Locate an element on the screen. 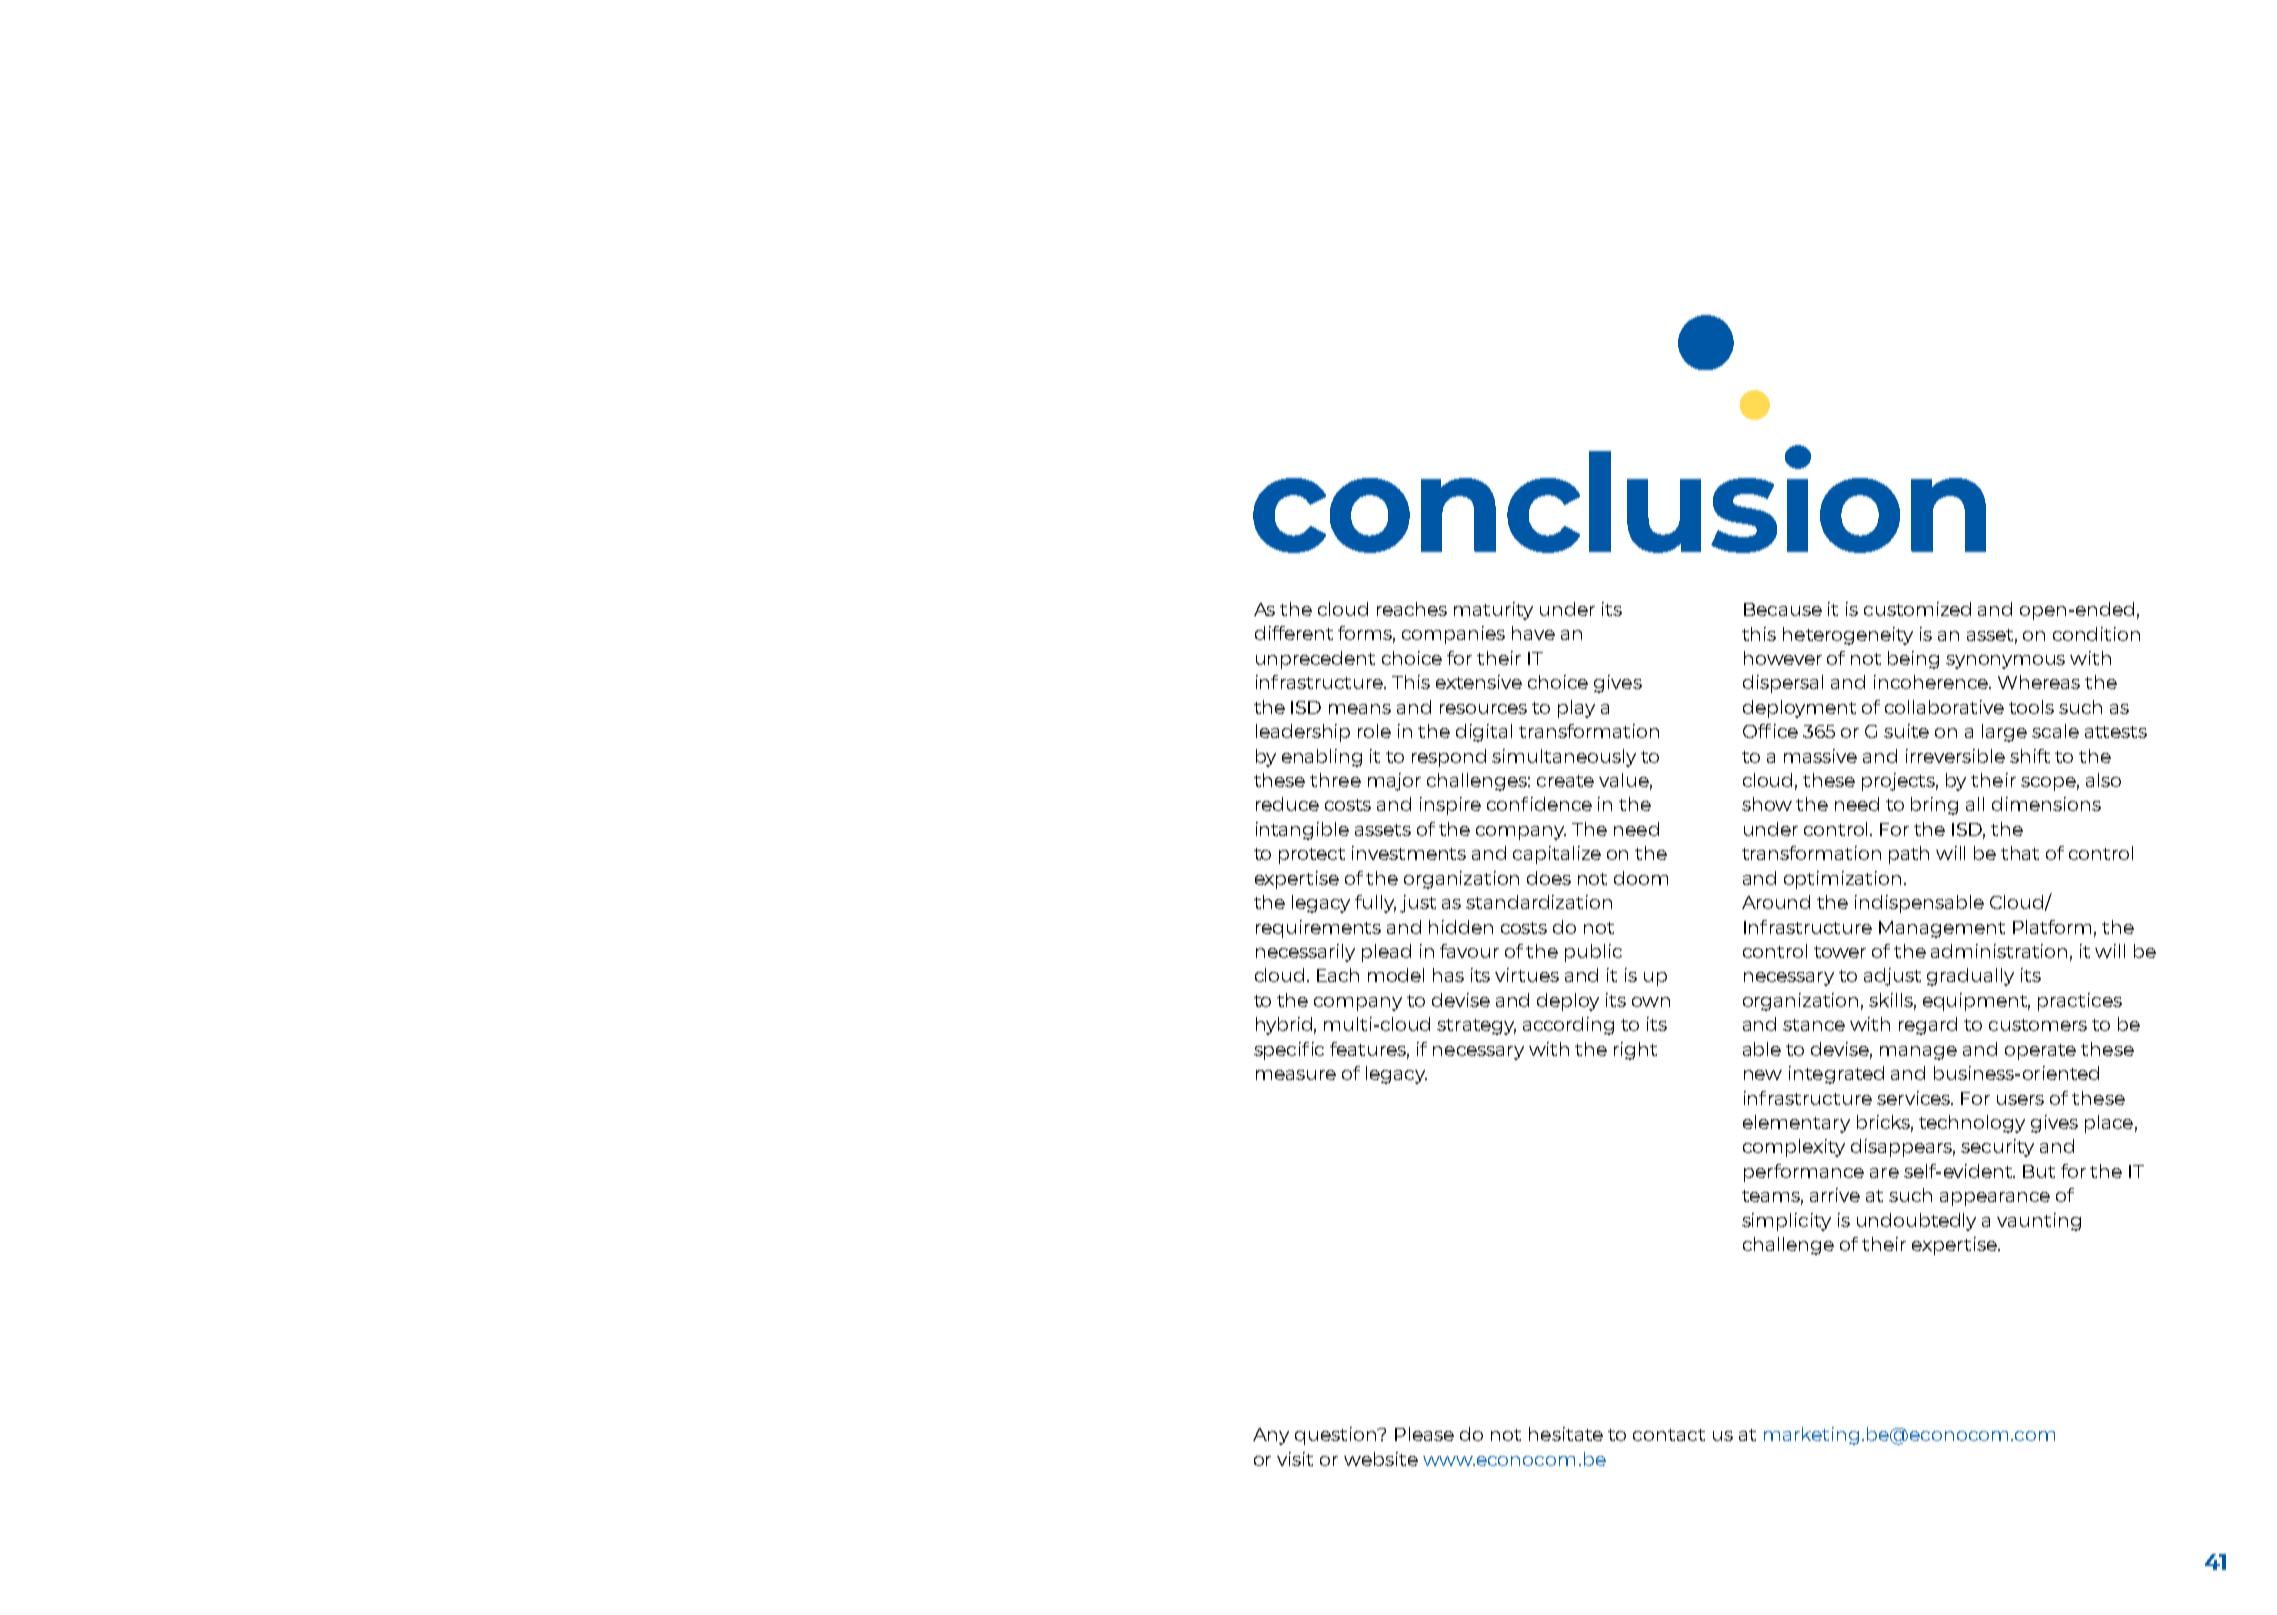 Image resolution: width=2277 pixels, height=1615 pixels. Please is located at coordinates (1424, 1434).
